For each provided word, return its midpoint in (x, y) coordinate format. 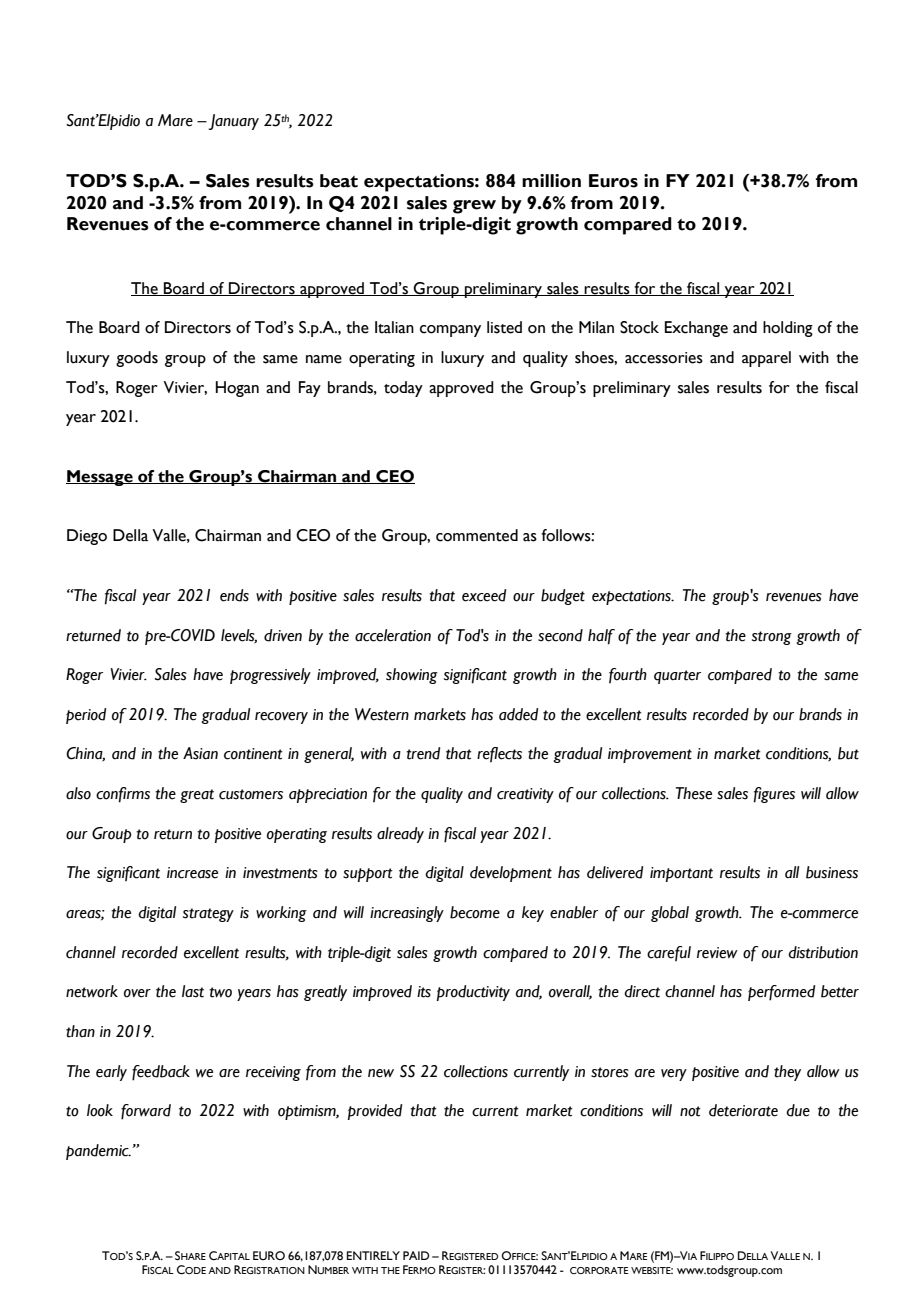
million (551, 181)
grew (474, 207)
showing (412, 676)
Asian (200, 753)
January (232, 122)
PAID (416, 1255)
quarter (677, 677)
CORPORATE (599, 1270)
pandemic (98, 1152)
